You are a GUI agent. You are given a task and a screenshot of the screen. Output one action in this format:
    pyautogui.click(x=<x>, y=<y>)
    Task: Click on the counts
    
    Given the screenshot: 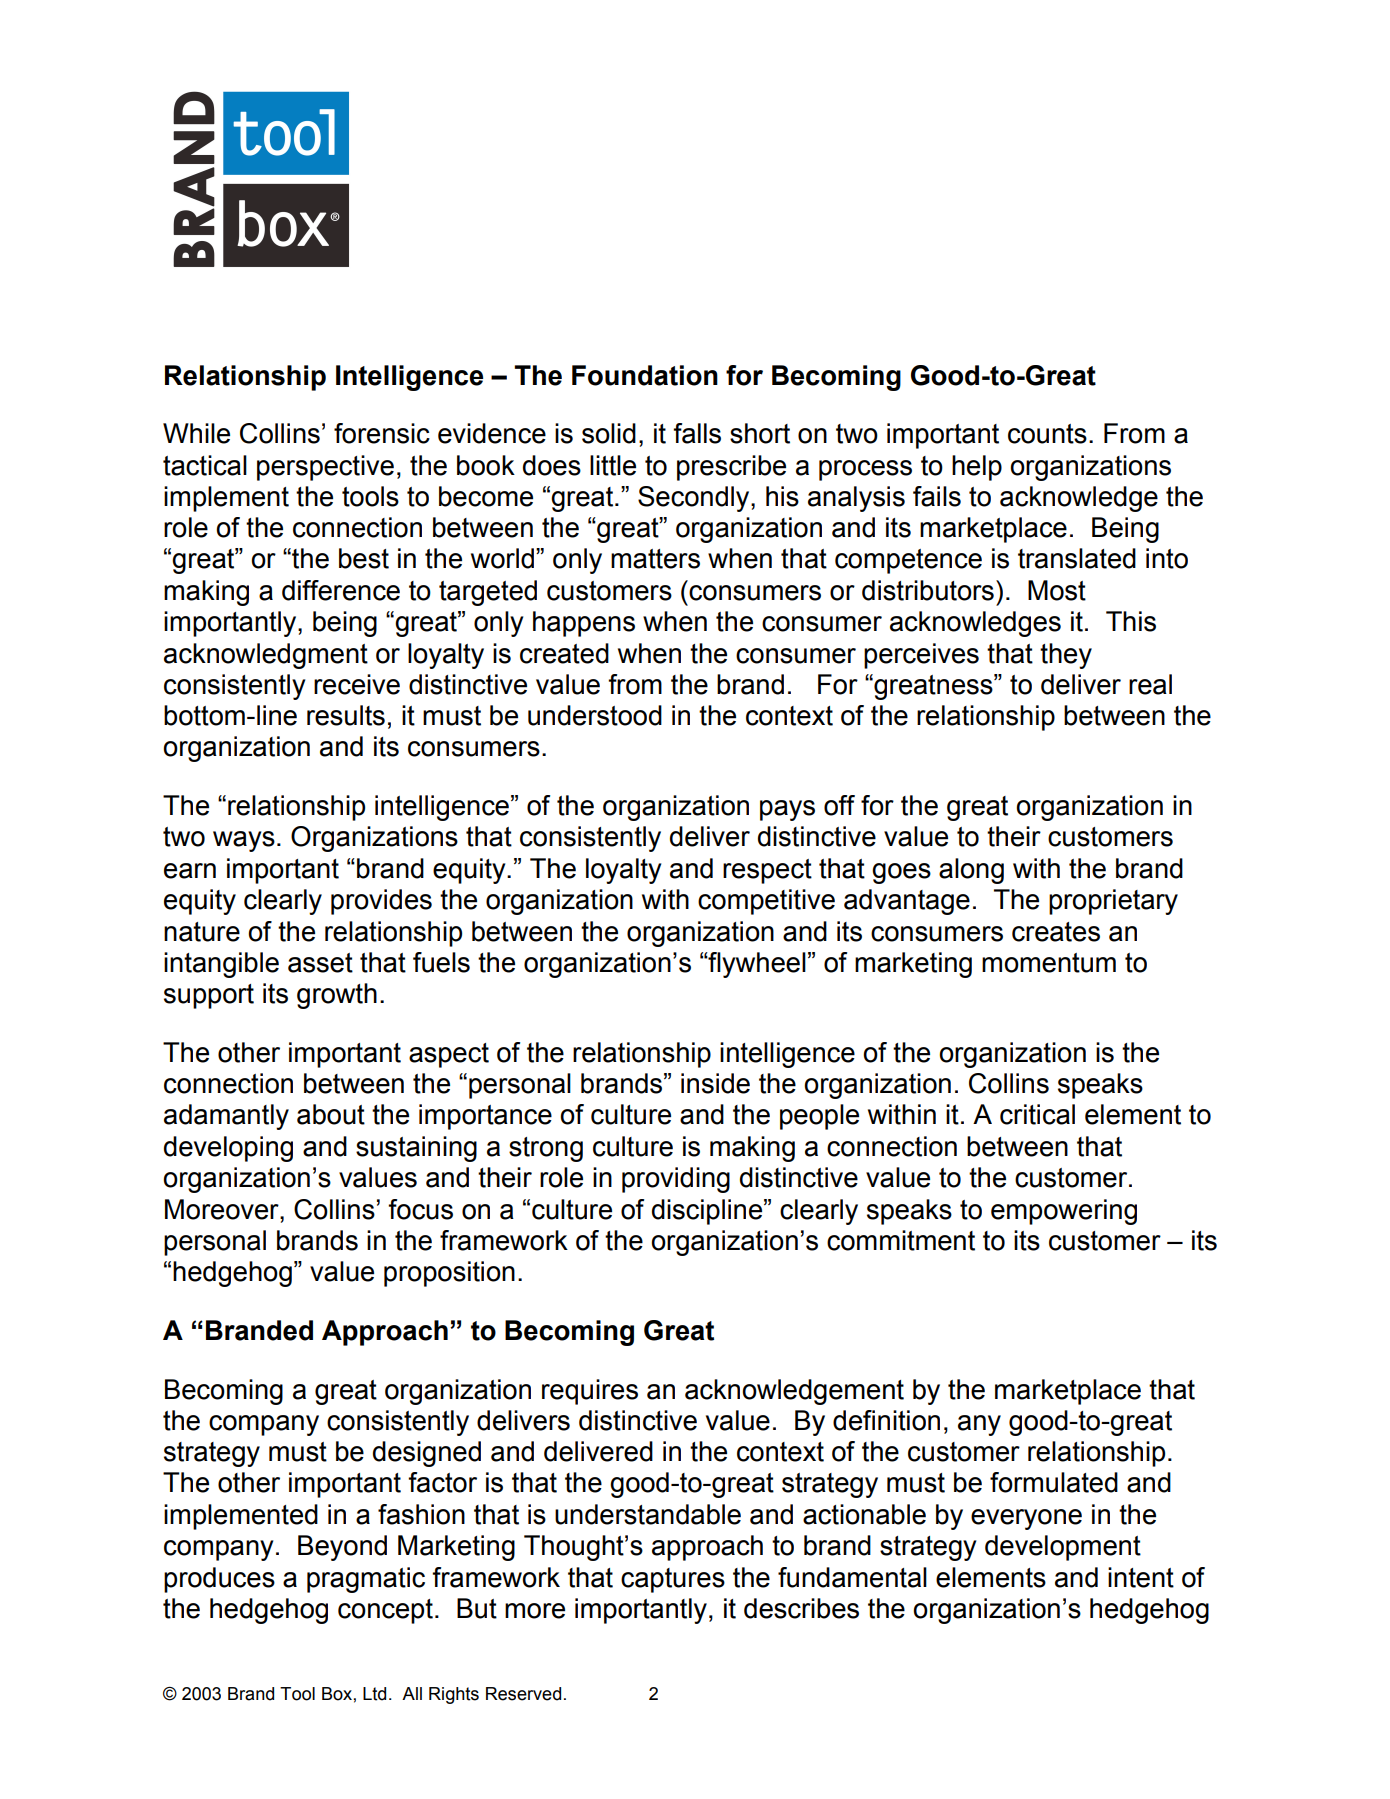 What is the action you would take?
    pyautogui.click(x=1047, y=434)
